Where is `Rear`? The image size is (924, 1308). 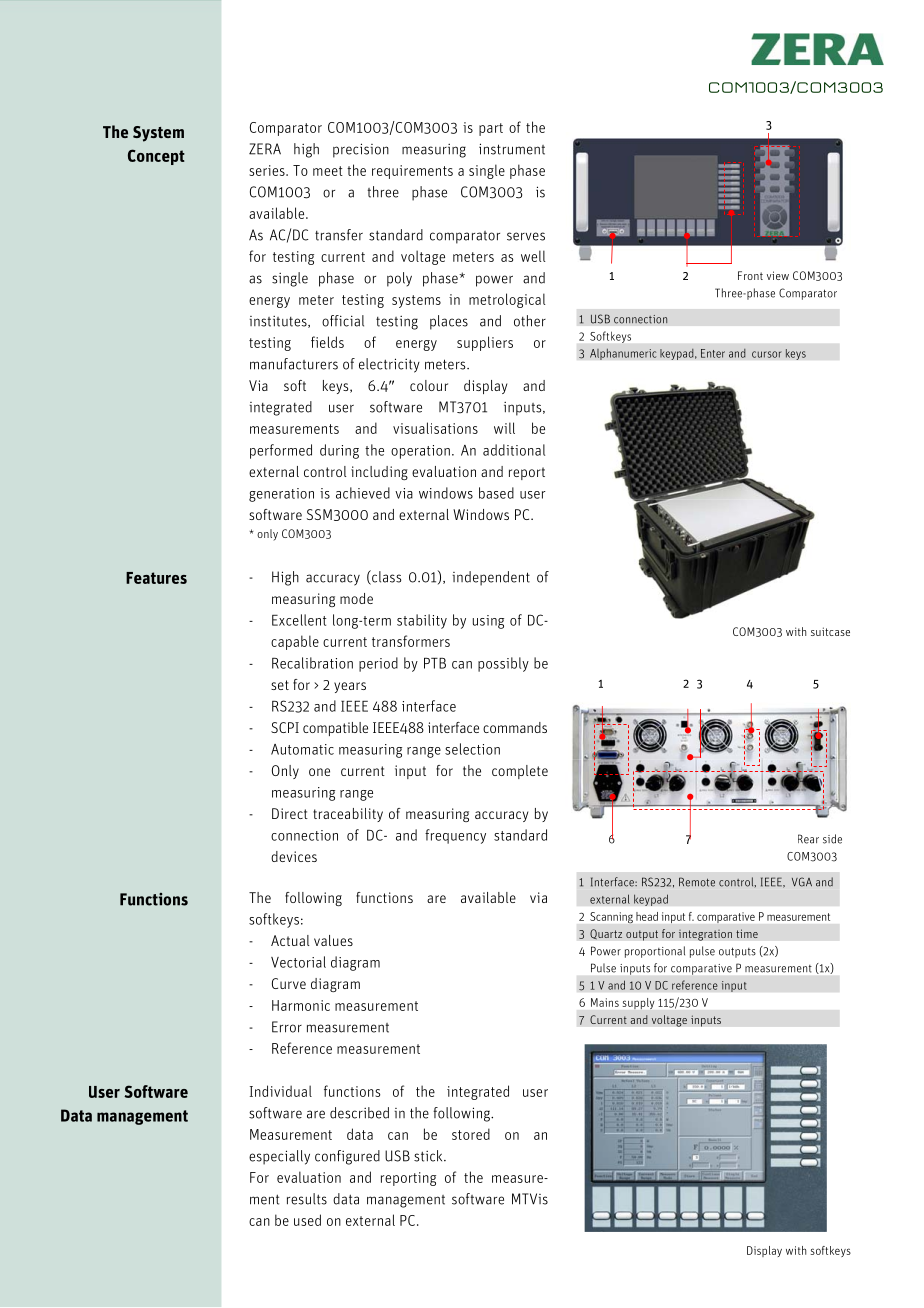 Rear is located at coordinates (808, 839).
